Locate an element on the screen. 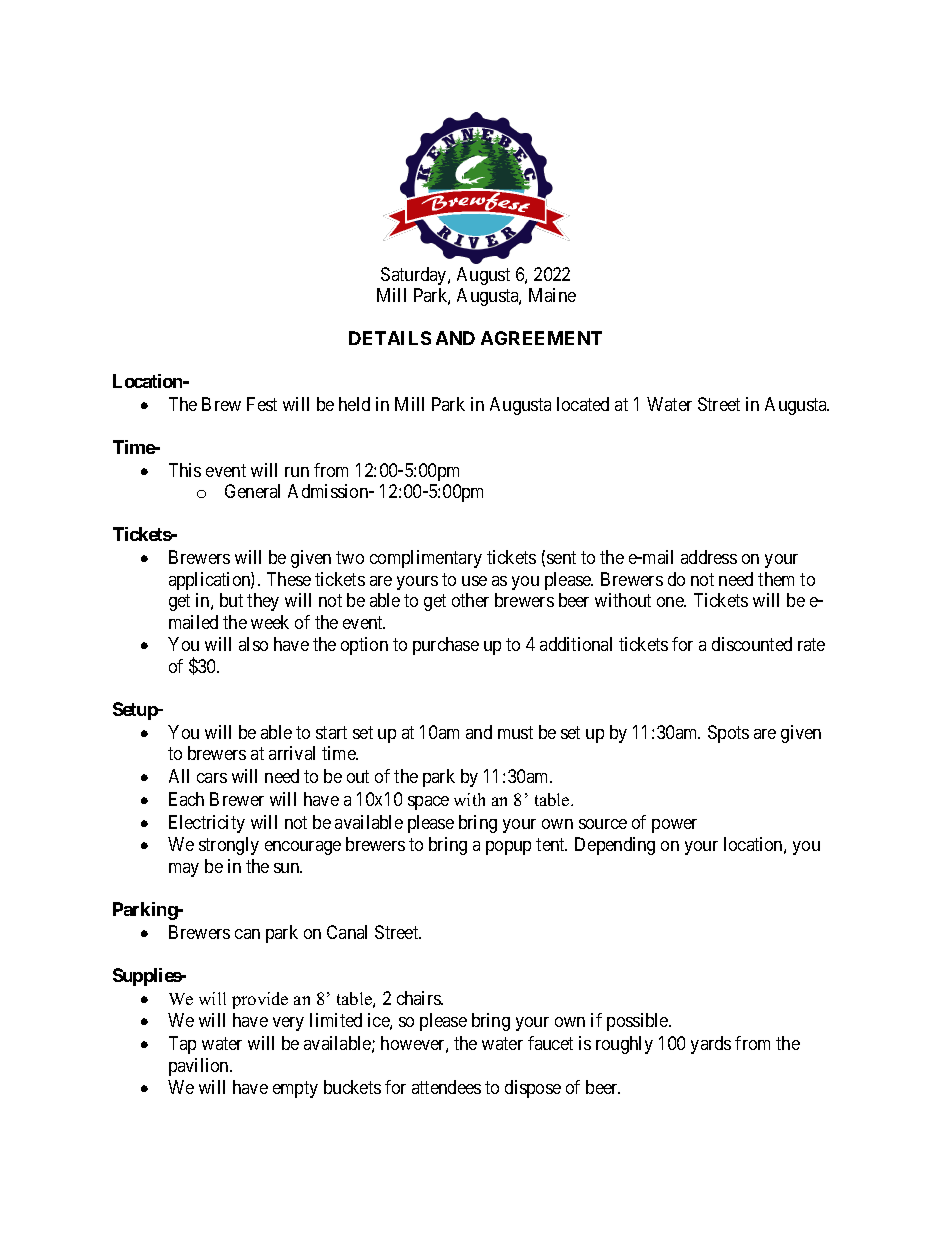  yards is located at coordinates (711, 1045).
